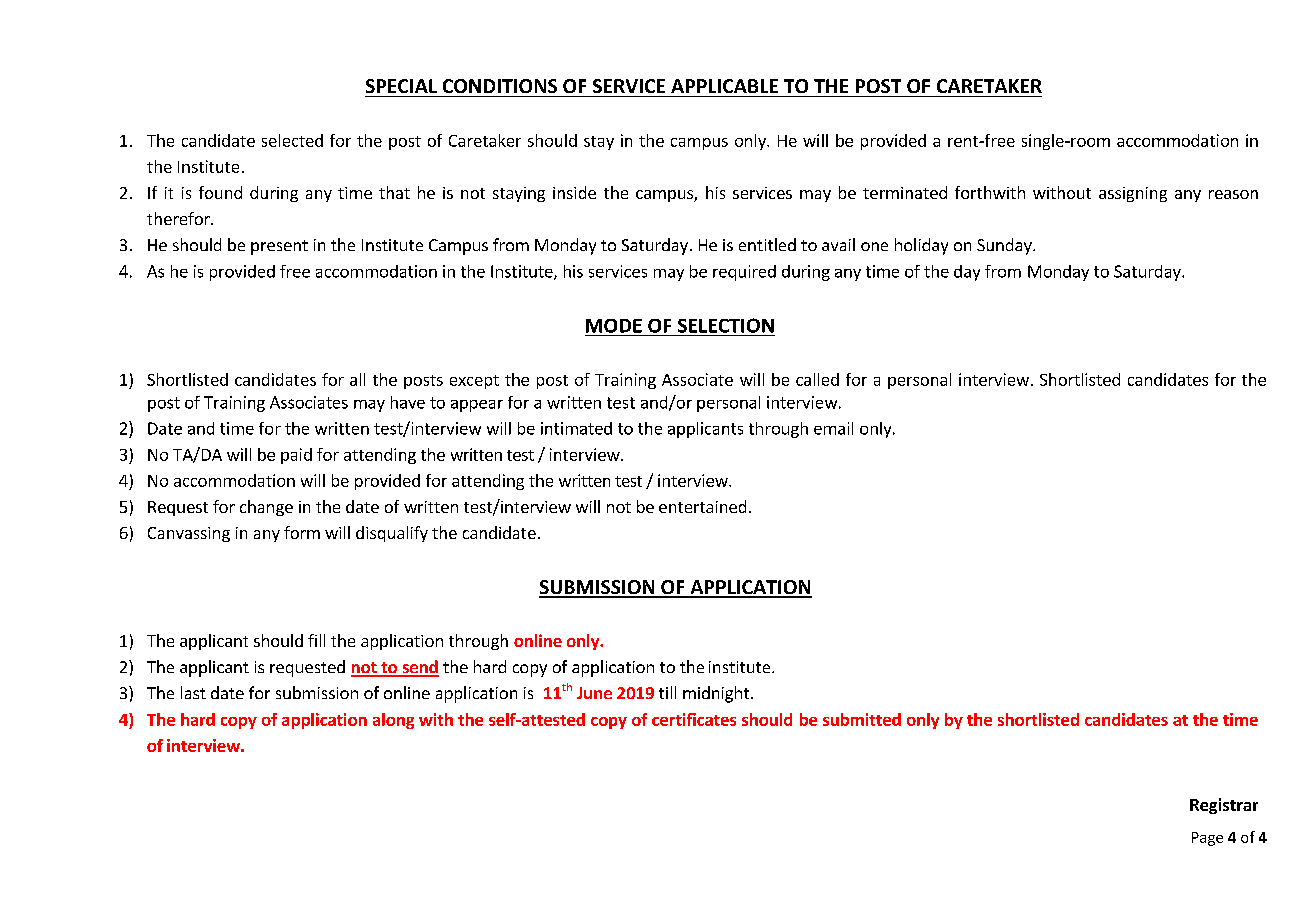  Describe the element at coordinates (292, 140) in the screenshot. I see `selected` at that location.
